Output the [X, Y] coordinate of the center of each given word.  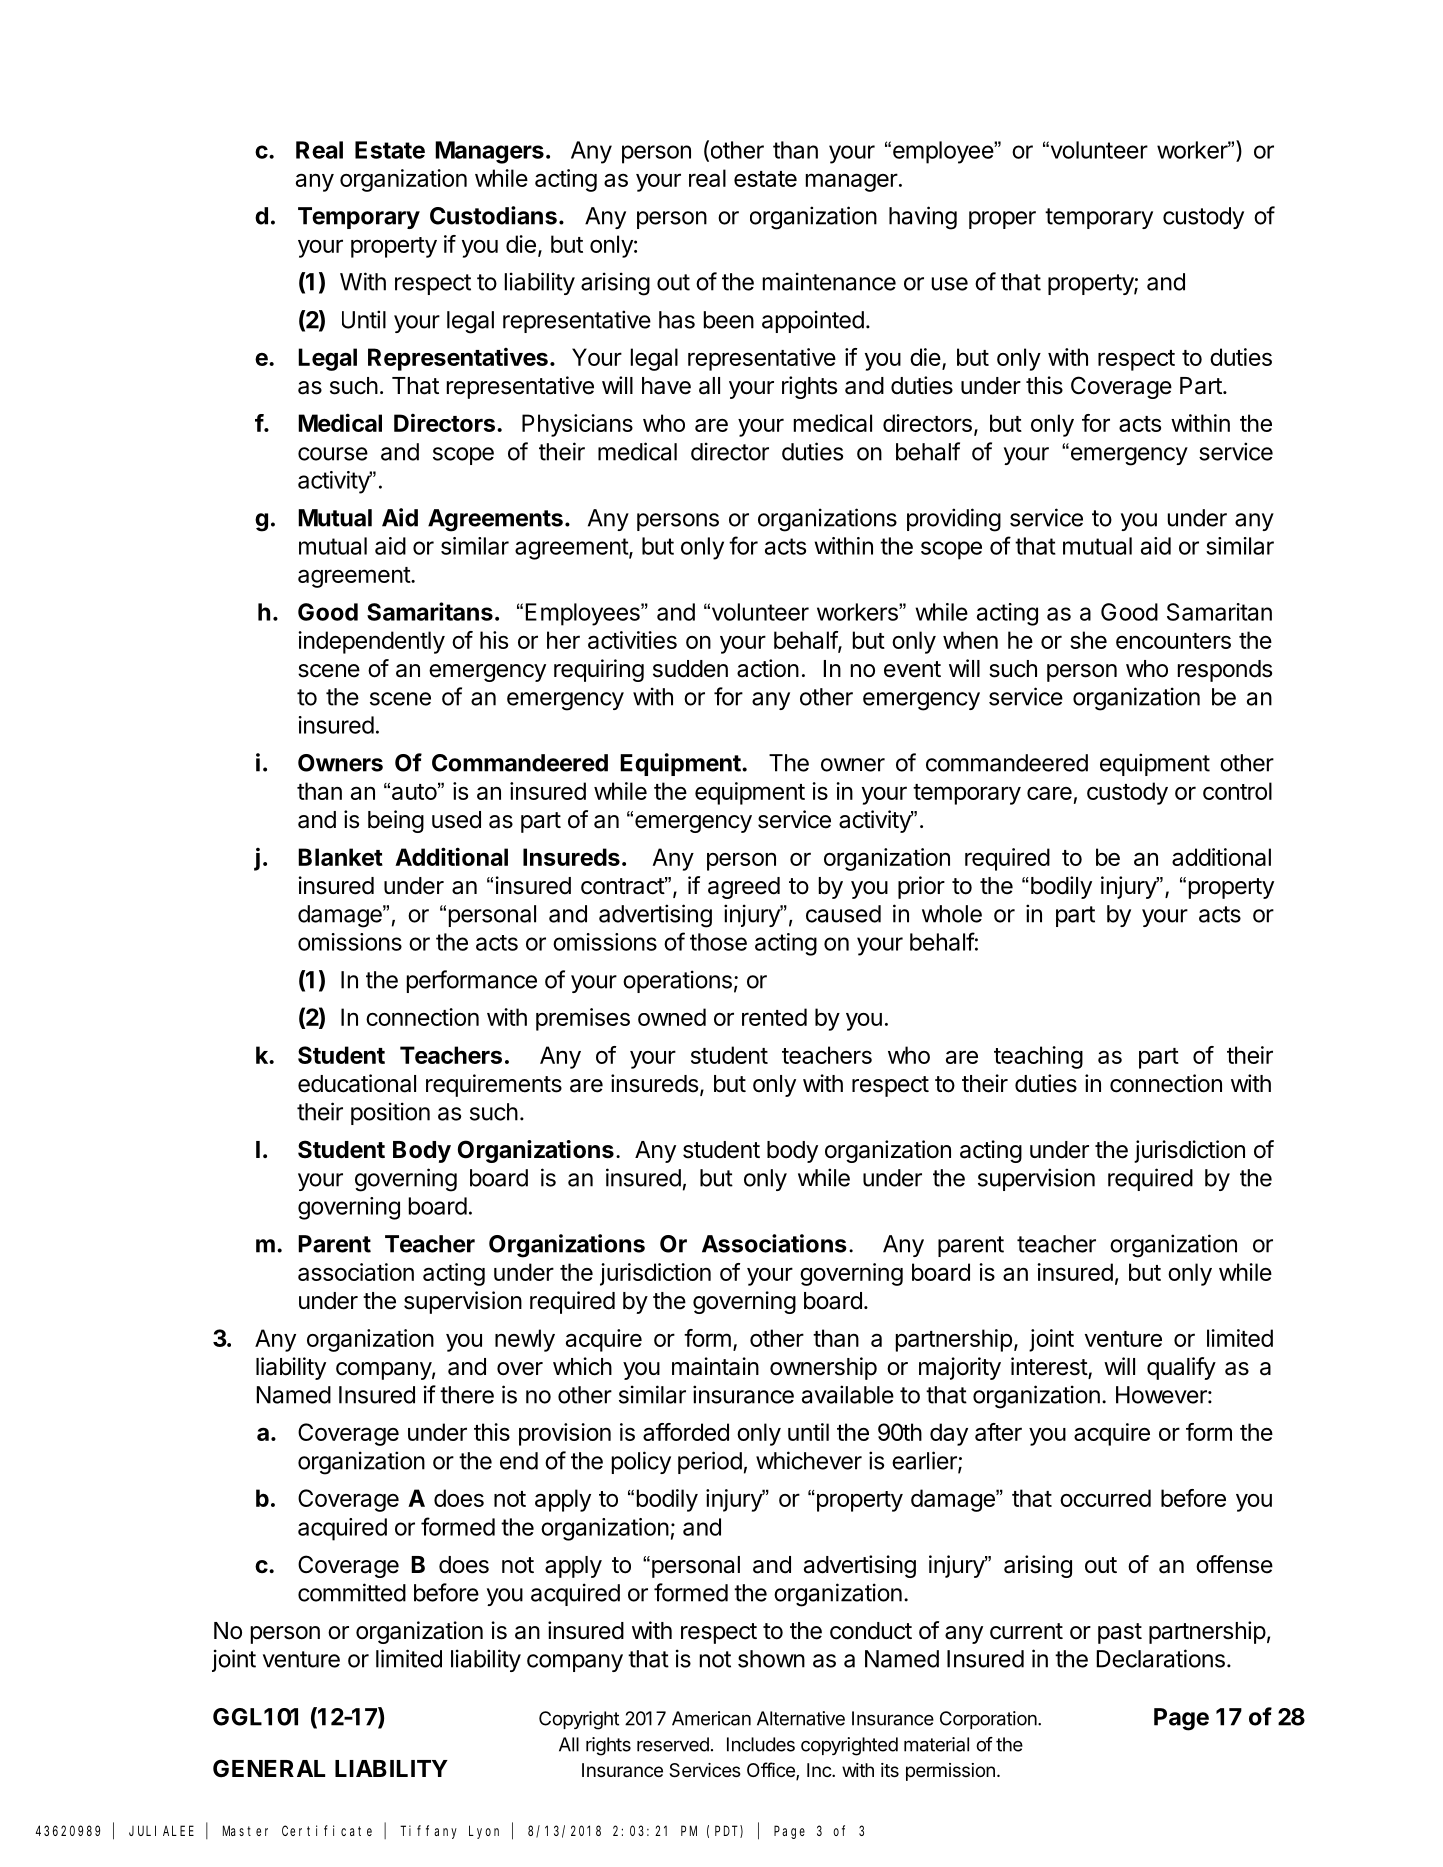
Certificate [327, 1830]
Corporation [988, 1720]
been [729, 320]
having [923, 218]
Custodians [493, 215]
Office [772, 1771]
